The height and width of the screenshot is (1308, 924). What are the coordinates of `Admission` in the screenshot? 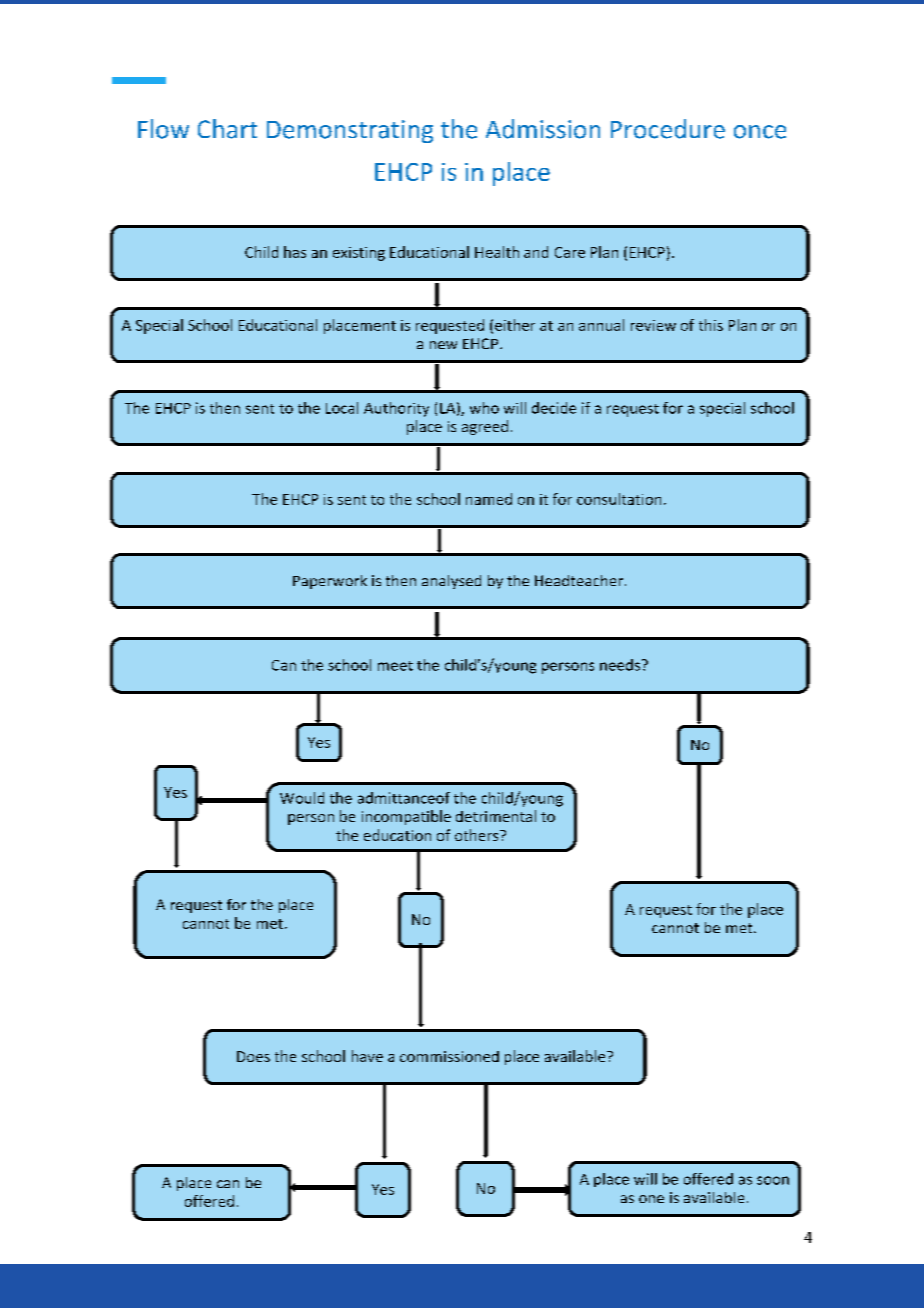 It's located at (543, 129).
